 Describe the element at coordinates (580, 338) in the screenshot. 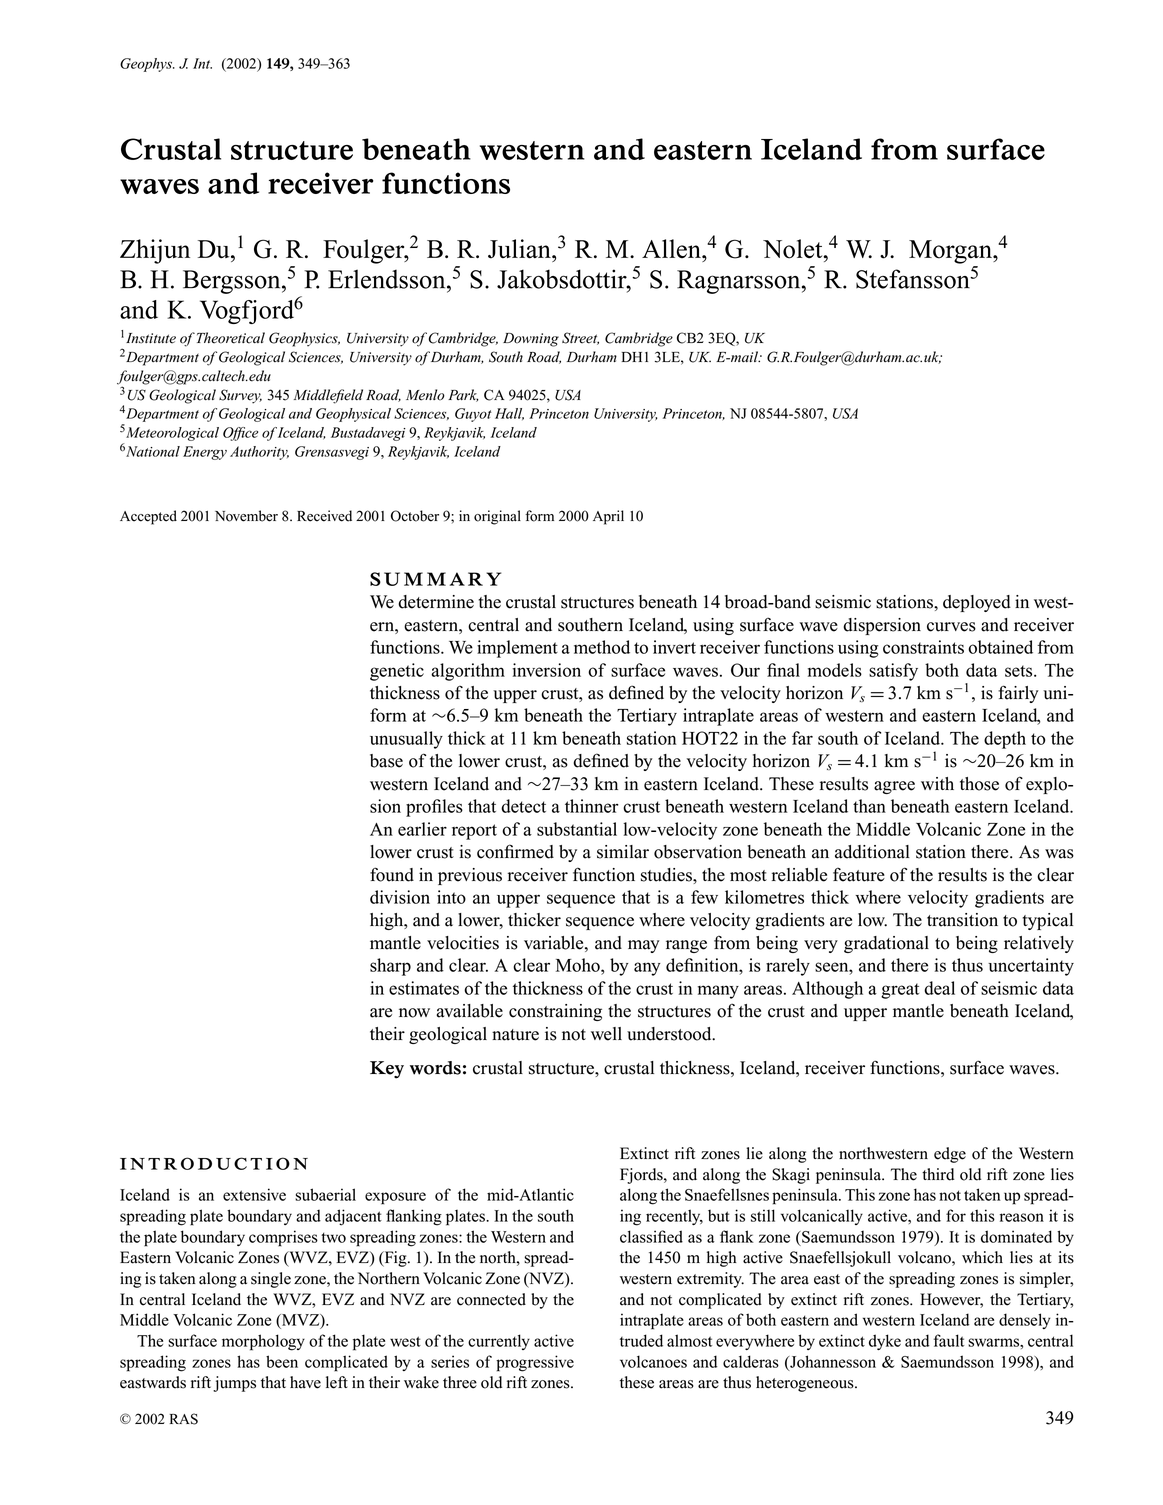

I see `Street` at that location.
